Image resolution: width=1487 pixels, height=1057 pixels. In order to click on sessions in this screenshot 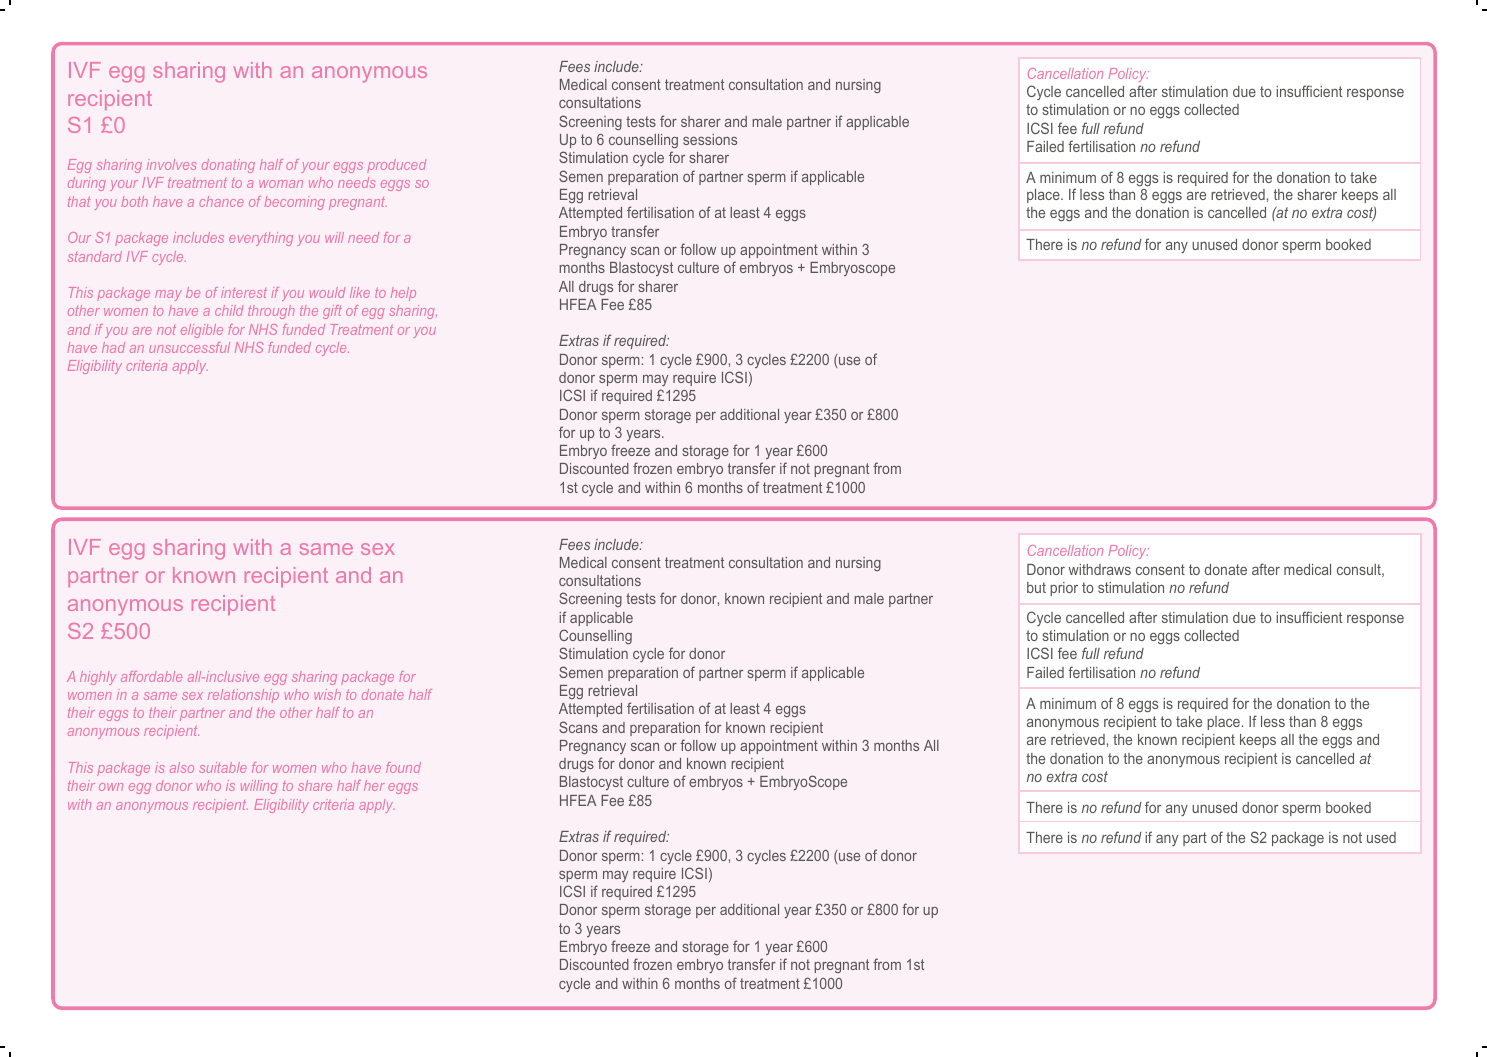, I will do `click(710, 139)`.
